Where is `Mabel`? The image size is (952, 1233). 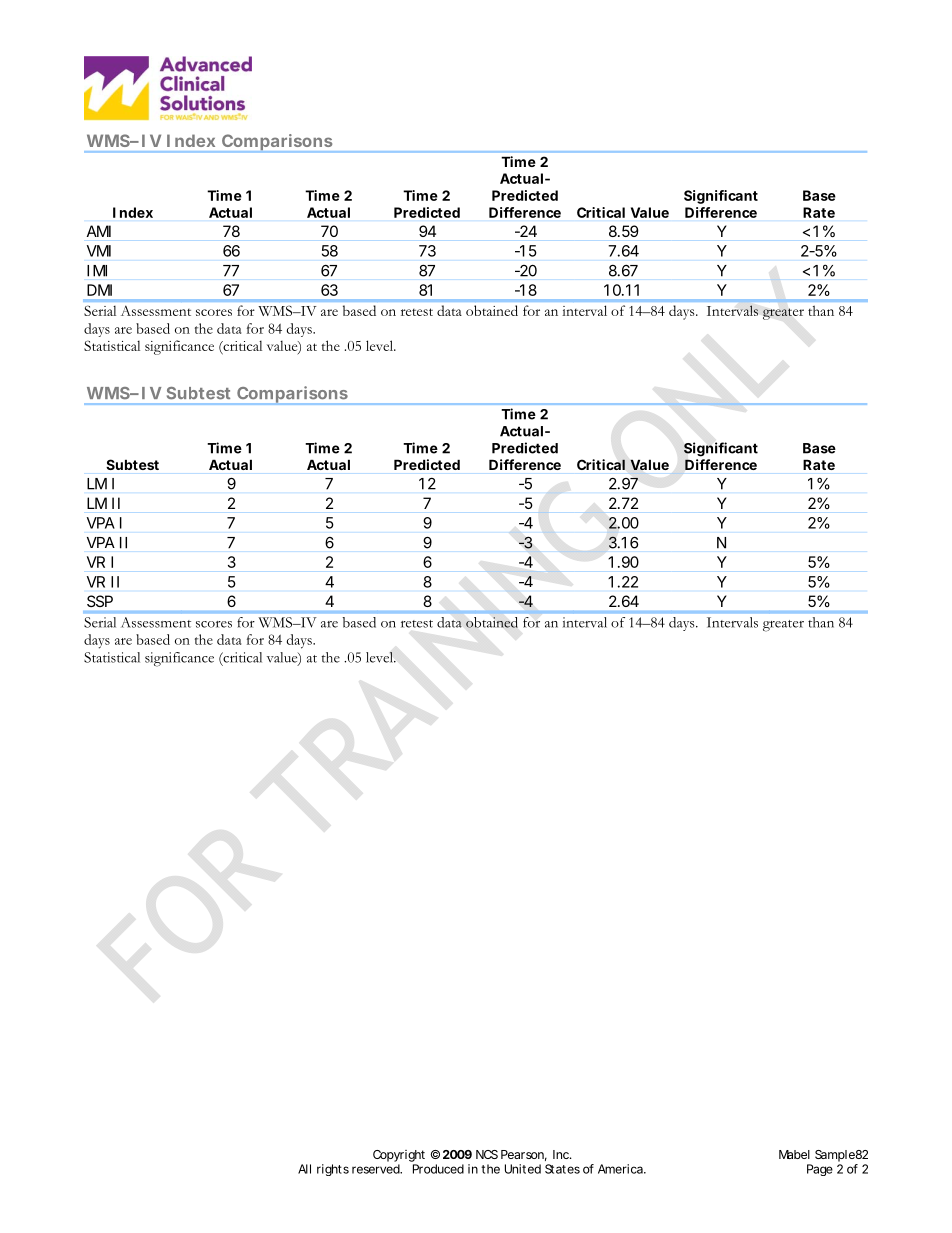 Mabel is located at coordinates (794, 1154).
